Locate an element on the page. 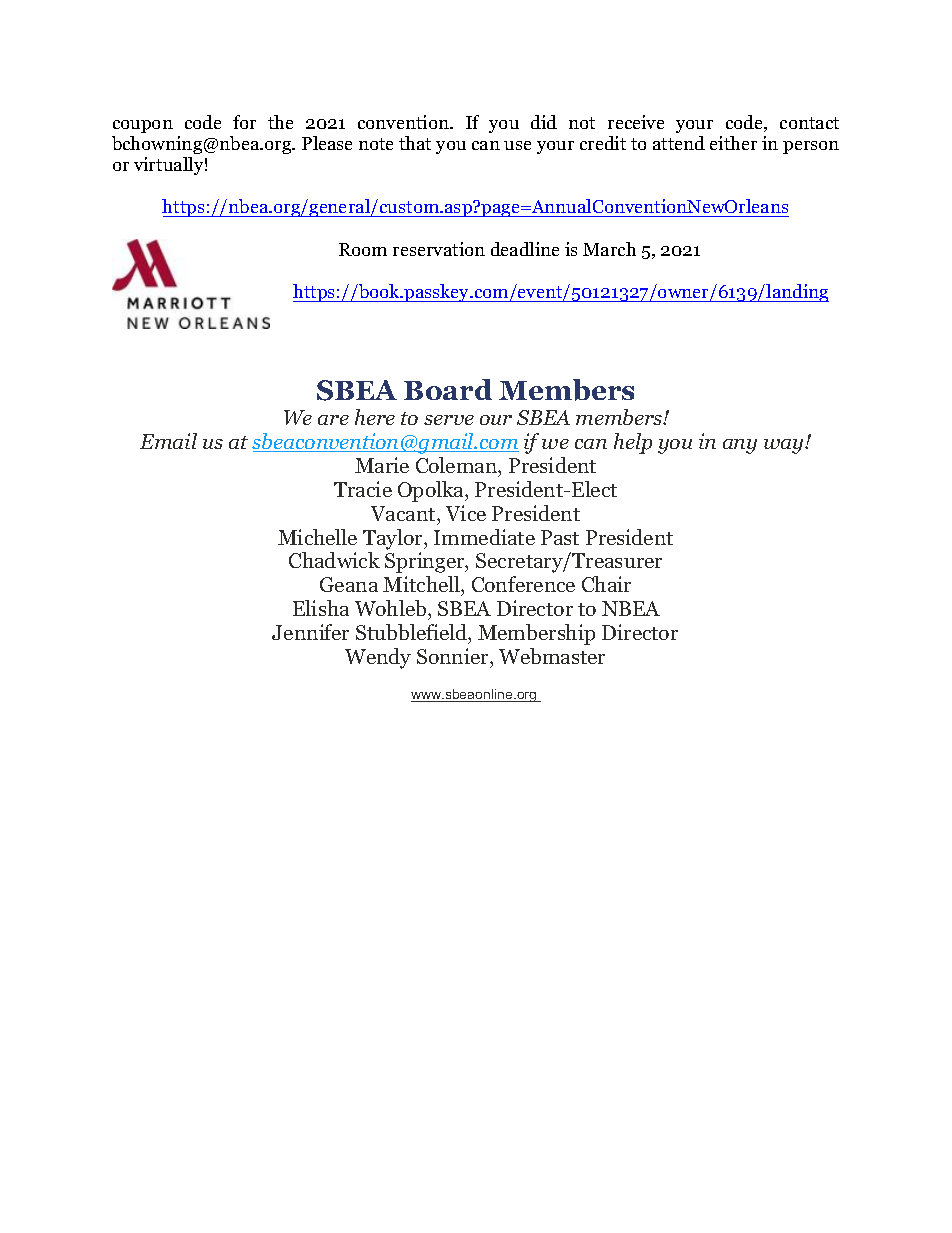 The height and width of the page is (1233, 952). any is located at coordinates (740, 446).
